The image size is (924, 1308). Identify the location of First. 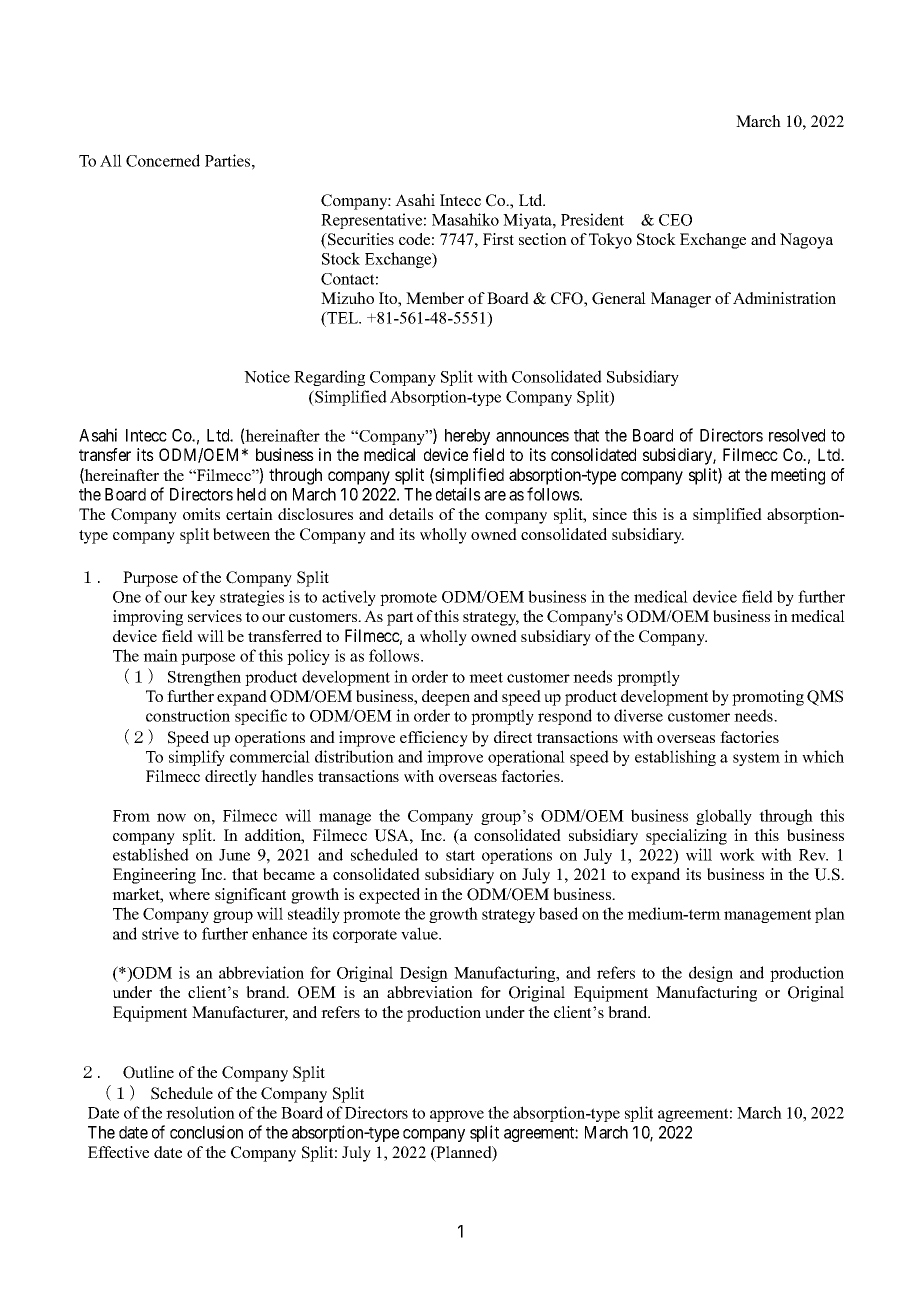
(498, 239).
